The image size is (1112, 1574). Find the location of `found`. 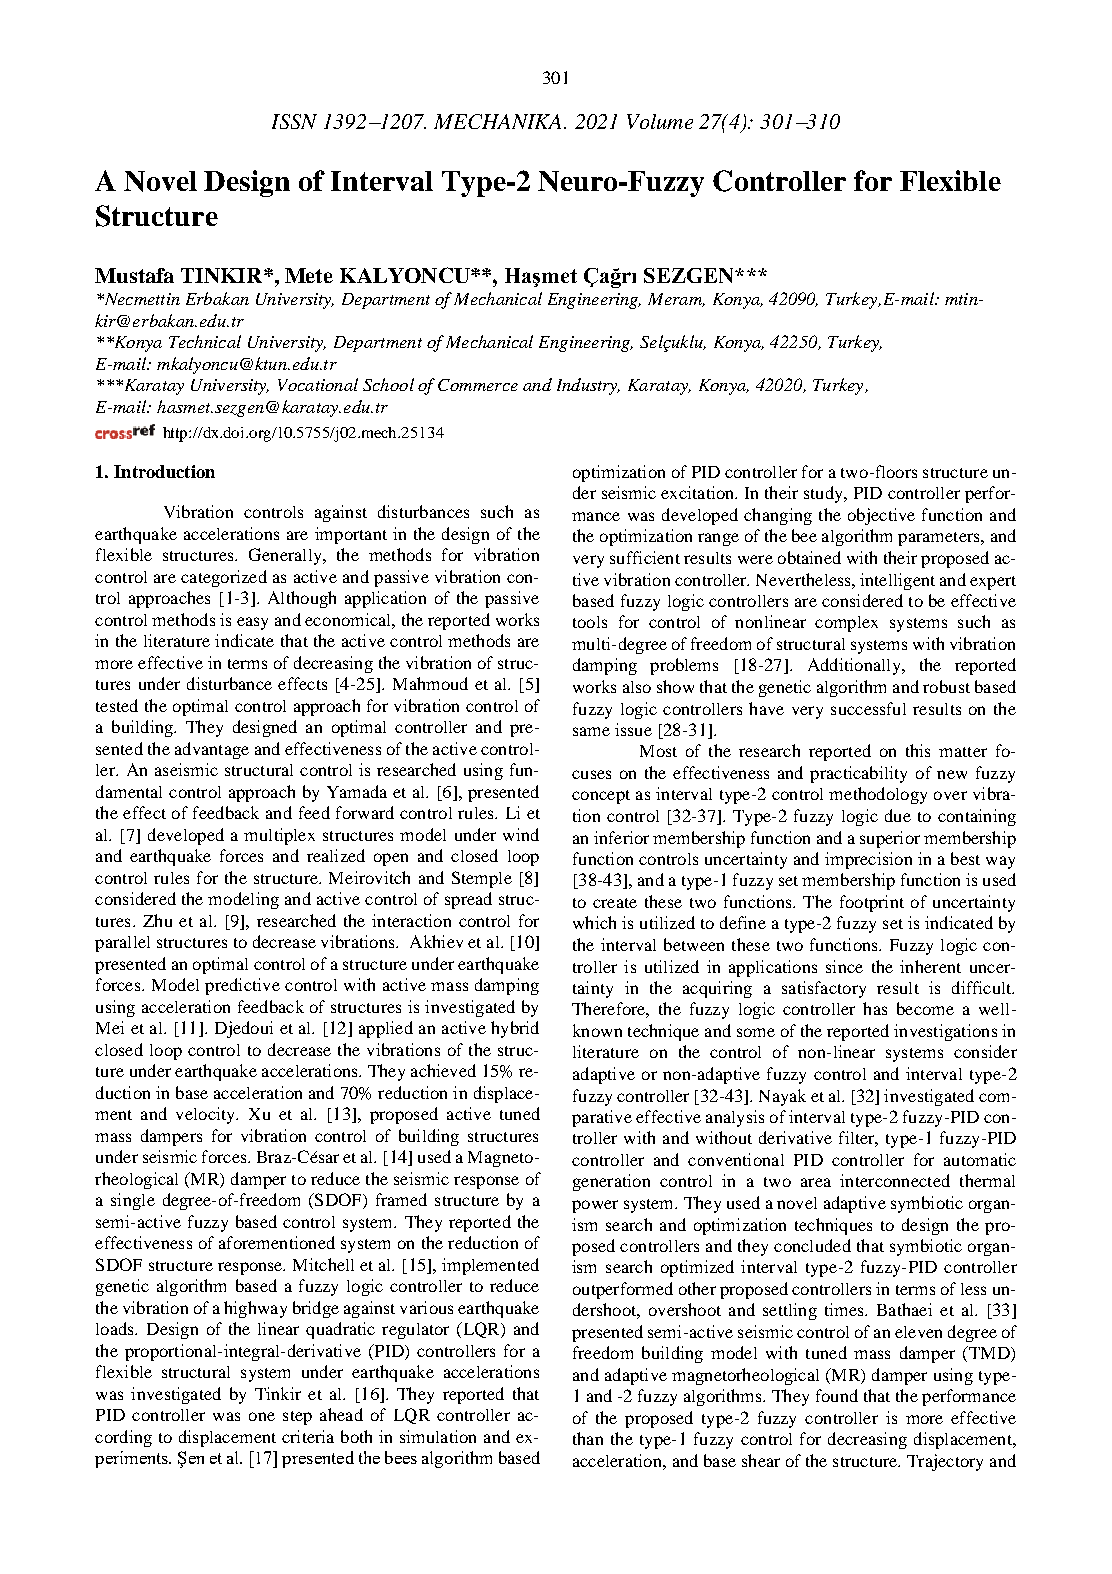

found is located at coordinates (837, 1395).
